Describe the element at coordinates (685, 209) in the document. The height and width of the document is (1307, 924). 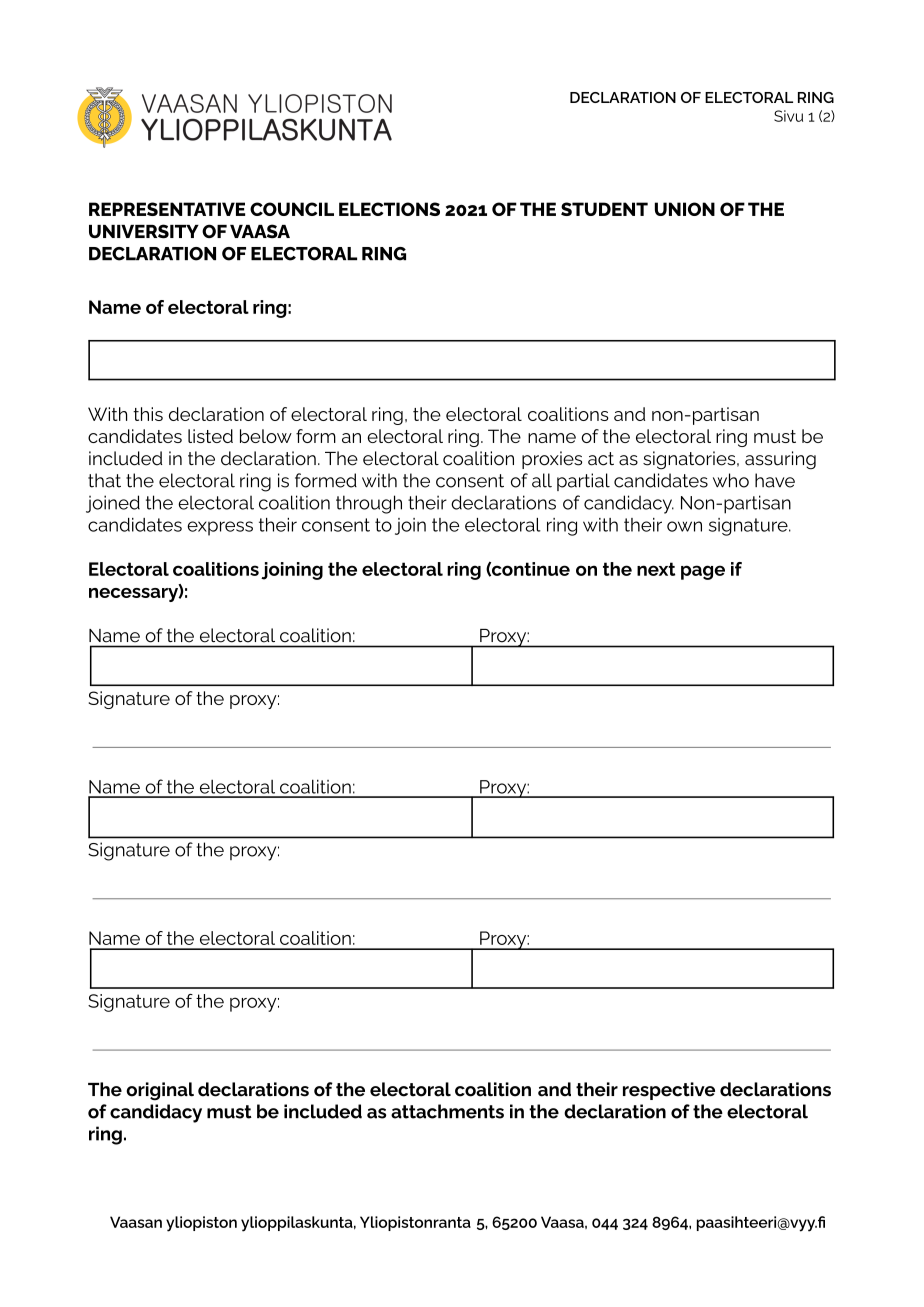
I see `UNION` at that location.
